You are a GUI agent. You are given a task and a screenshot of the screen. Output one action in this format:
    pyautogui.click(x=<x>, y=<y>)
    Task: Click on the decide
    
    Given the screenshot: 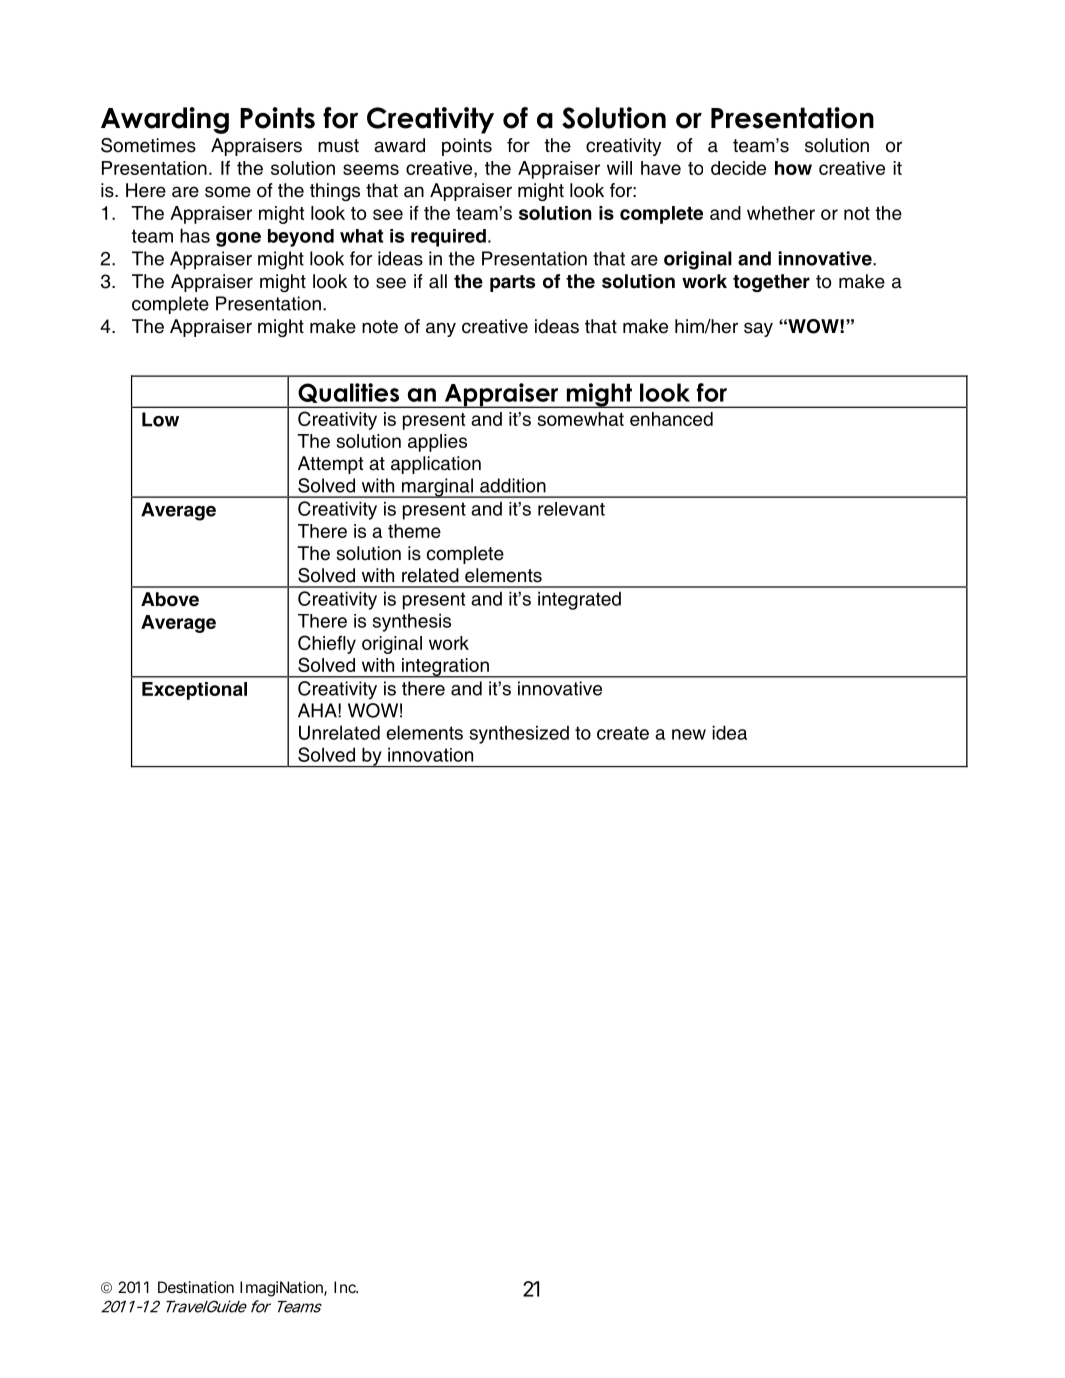 What is the action you would take?
    pyautogui.click(x=738, y=168)
